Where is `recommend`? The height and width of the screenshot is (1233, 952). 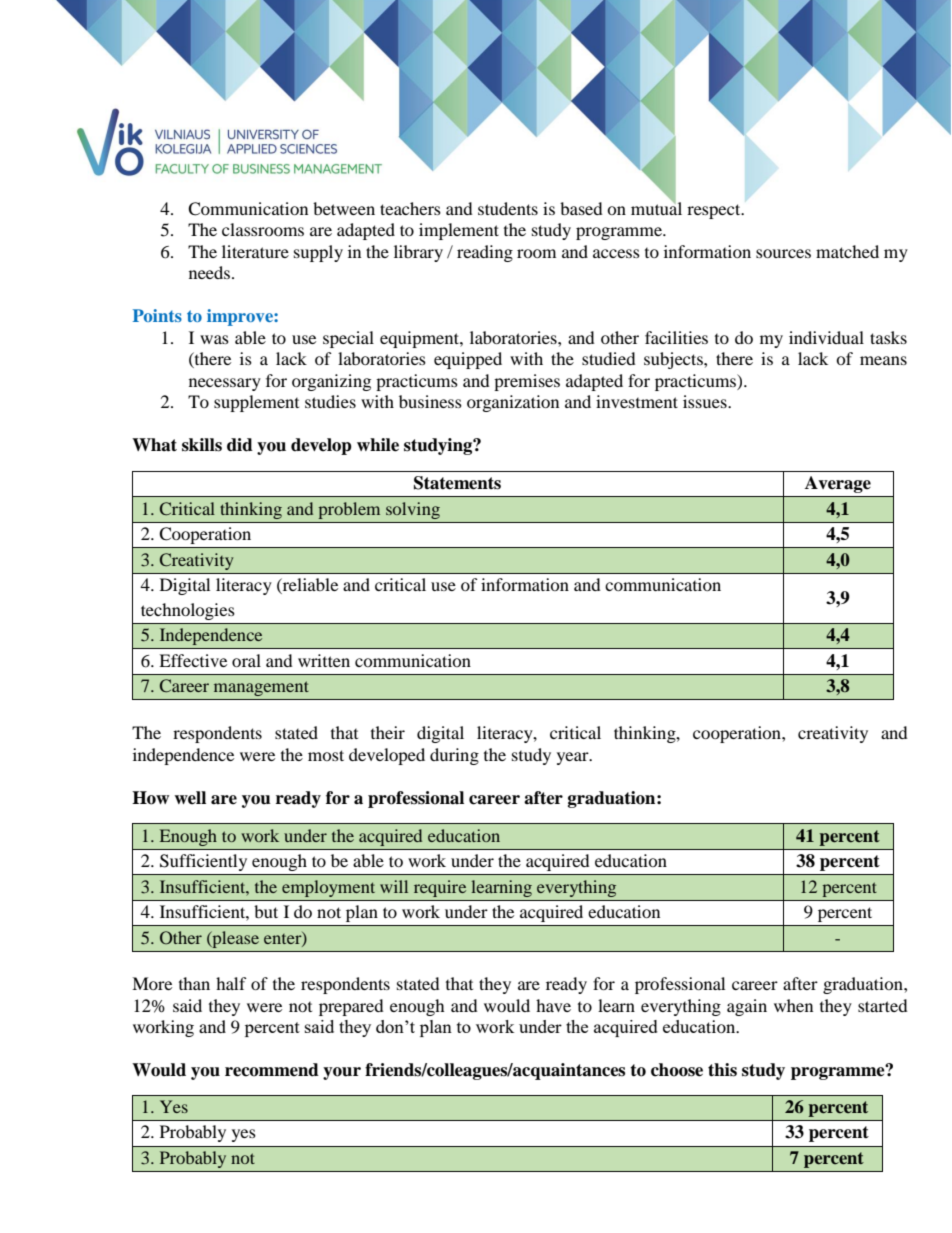
recommend is located at coordinates (272, 1070).
